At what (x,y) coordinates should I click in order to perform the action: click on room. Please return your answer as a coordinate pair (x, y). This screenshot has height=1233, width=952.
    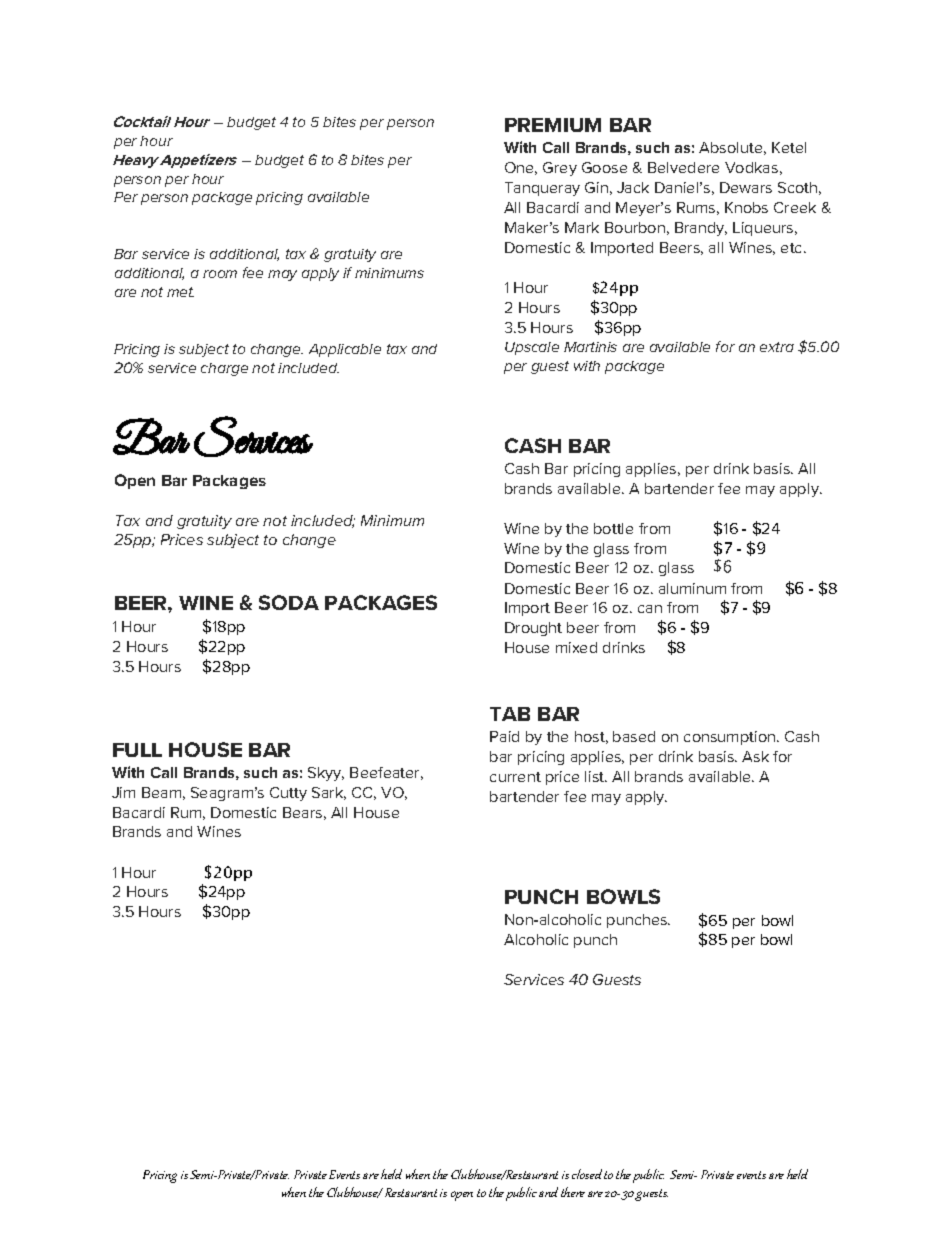
    Looking at the image, I should click on (220, 274).
